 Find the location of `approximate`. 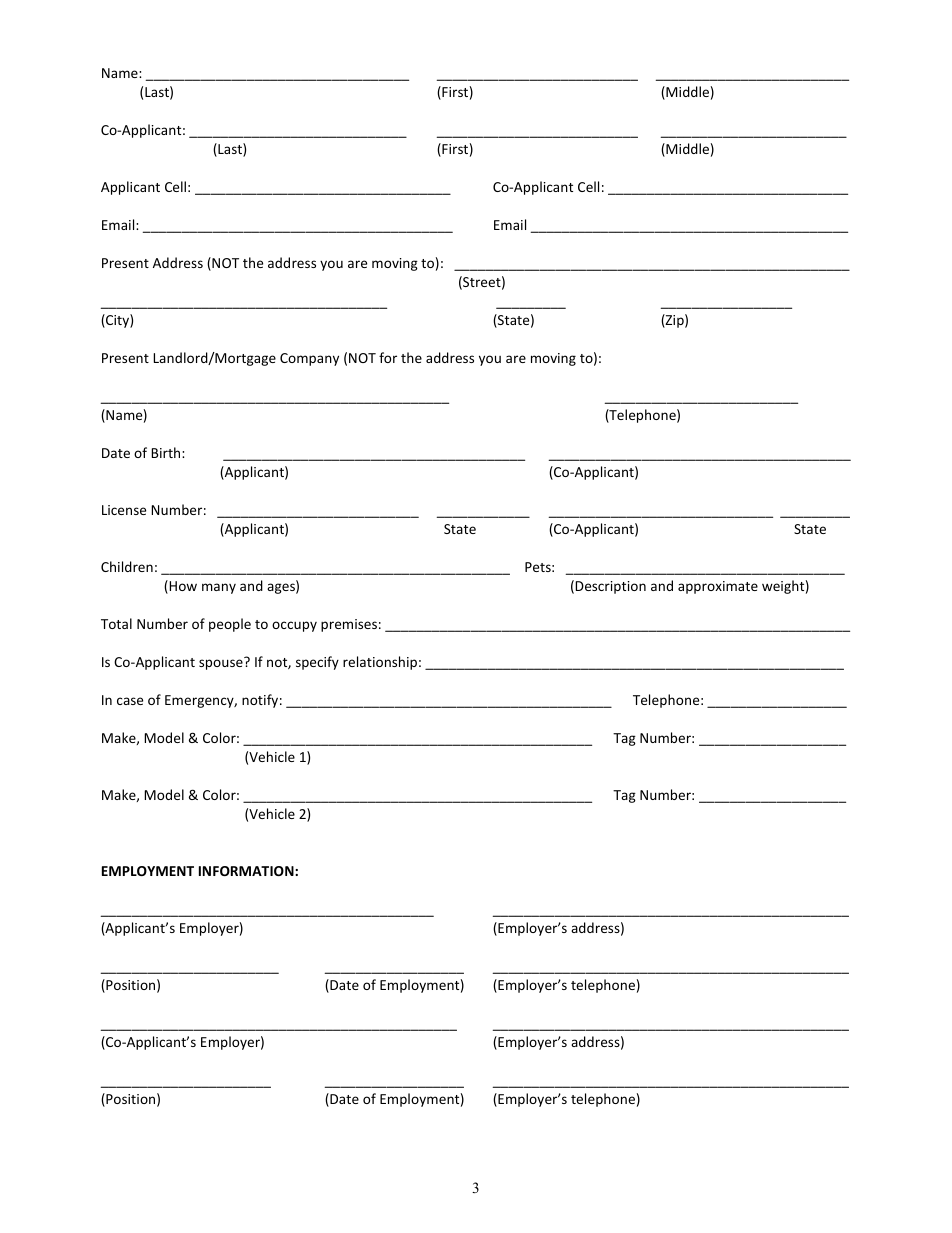

approximate is located at coordinates (718, 587).
